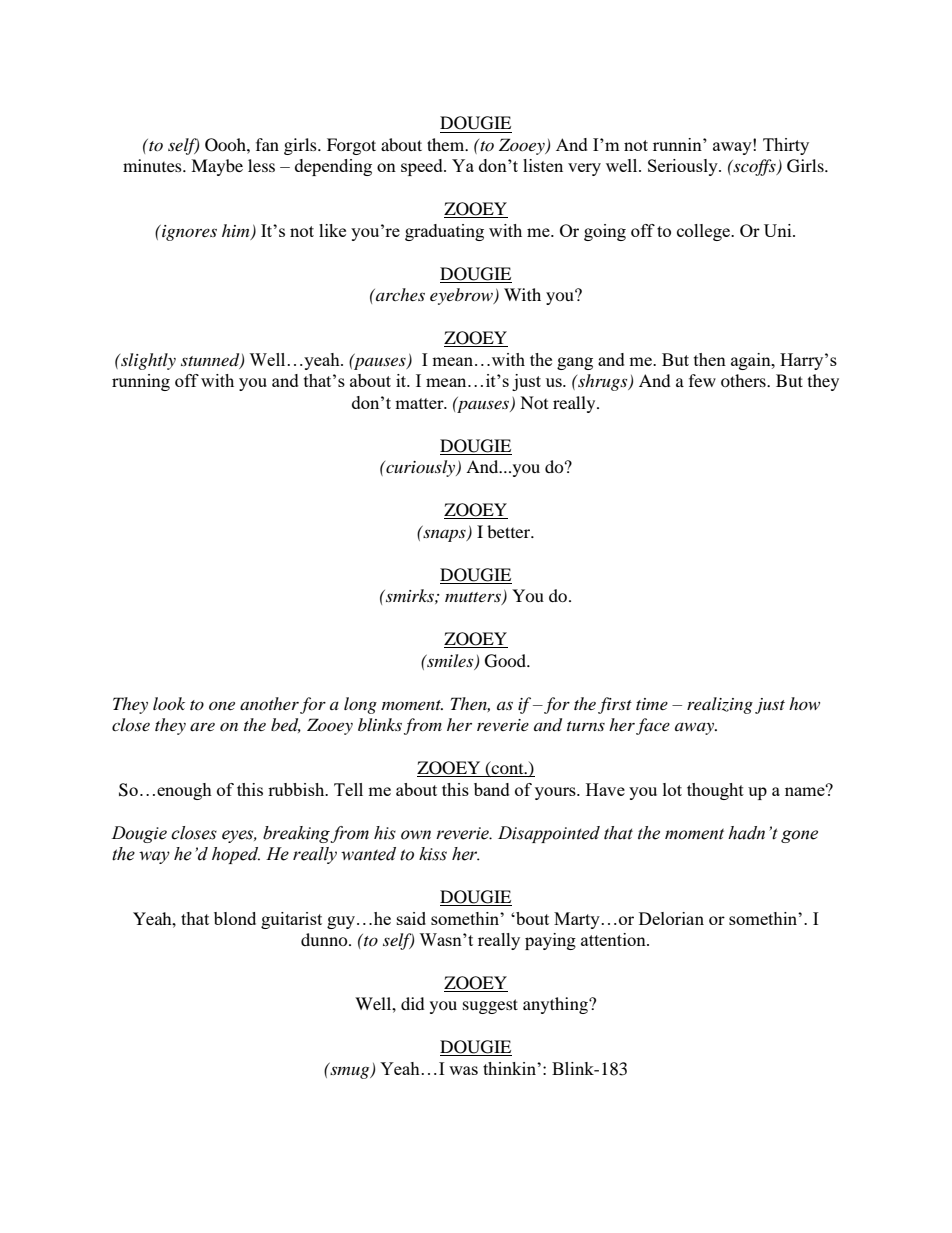  Describe the element at coordinates (217, 167) in the screenshot. I see `Maybe` at that location.
